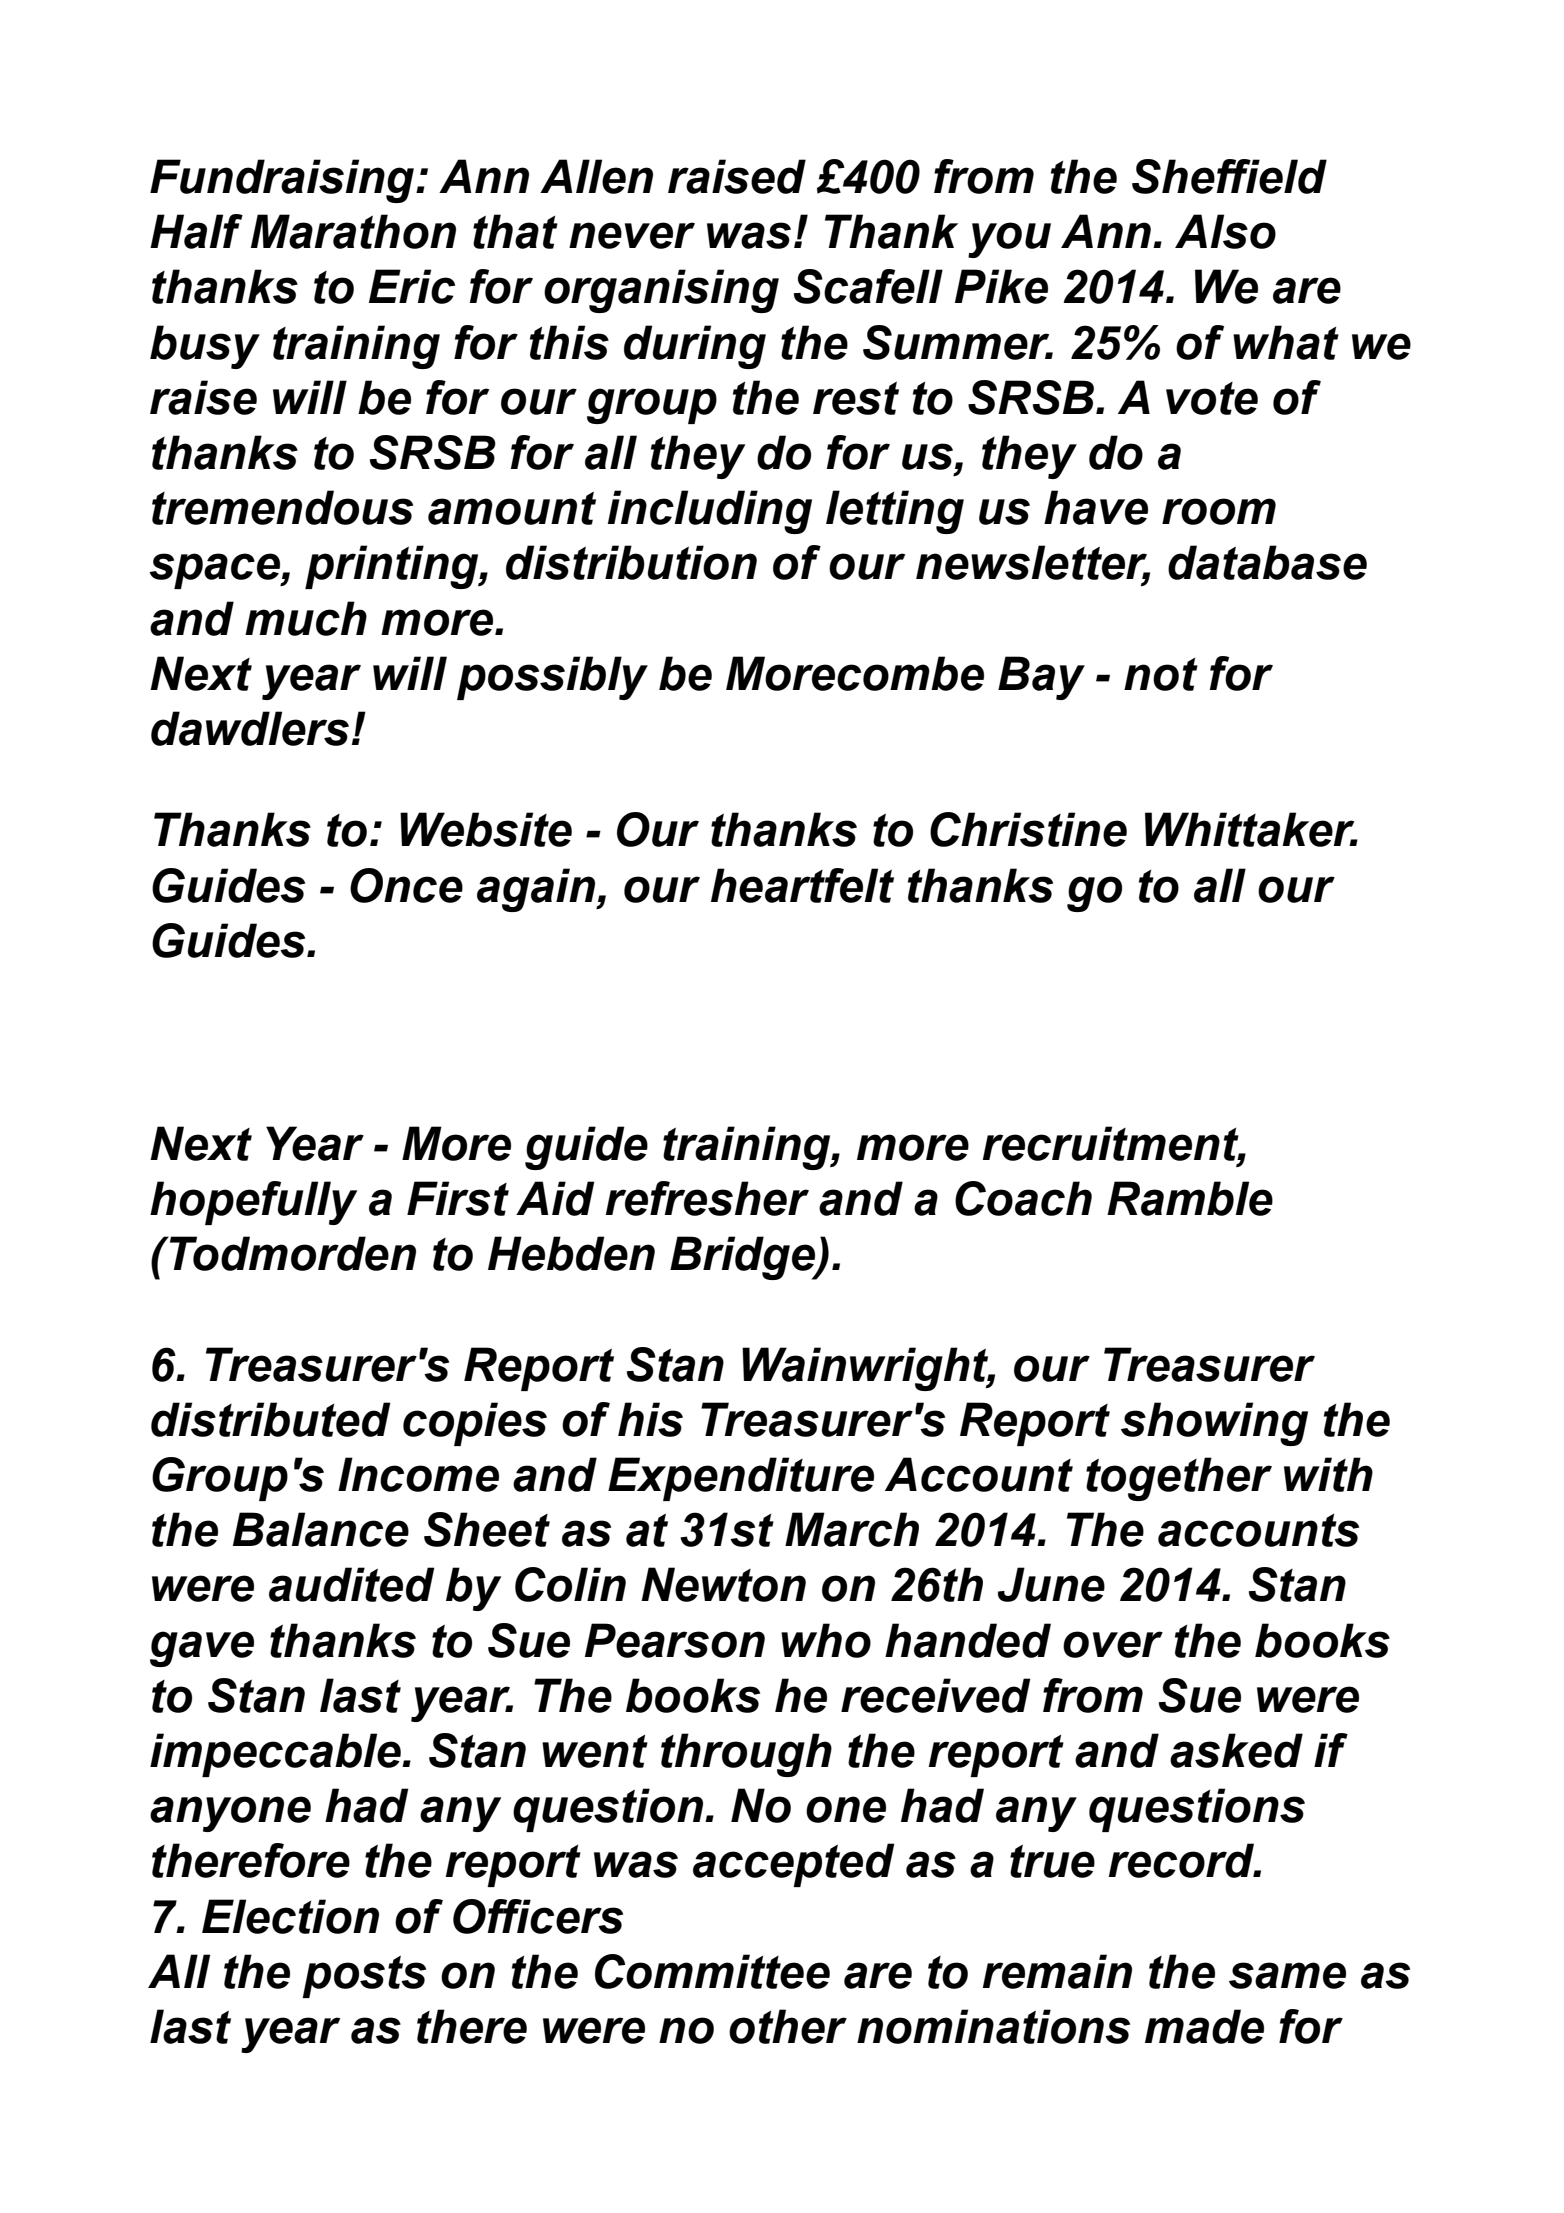 This screenshot has height=2213, width=1564. Describe the element at coordinates (253, 1203) in the screenshot. I see `hopefully` at that location.
